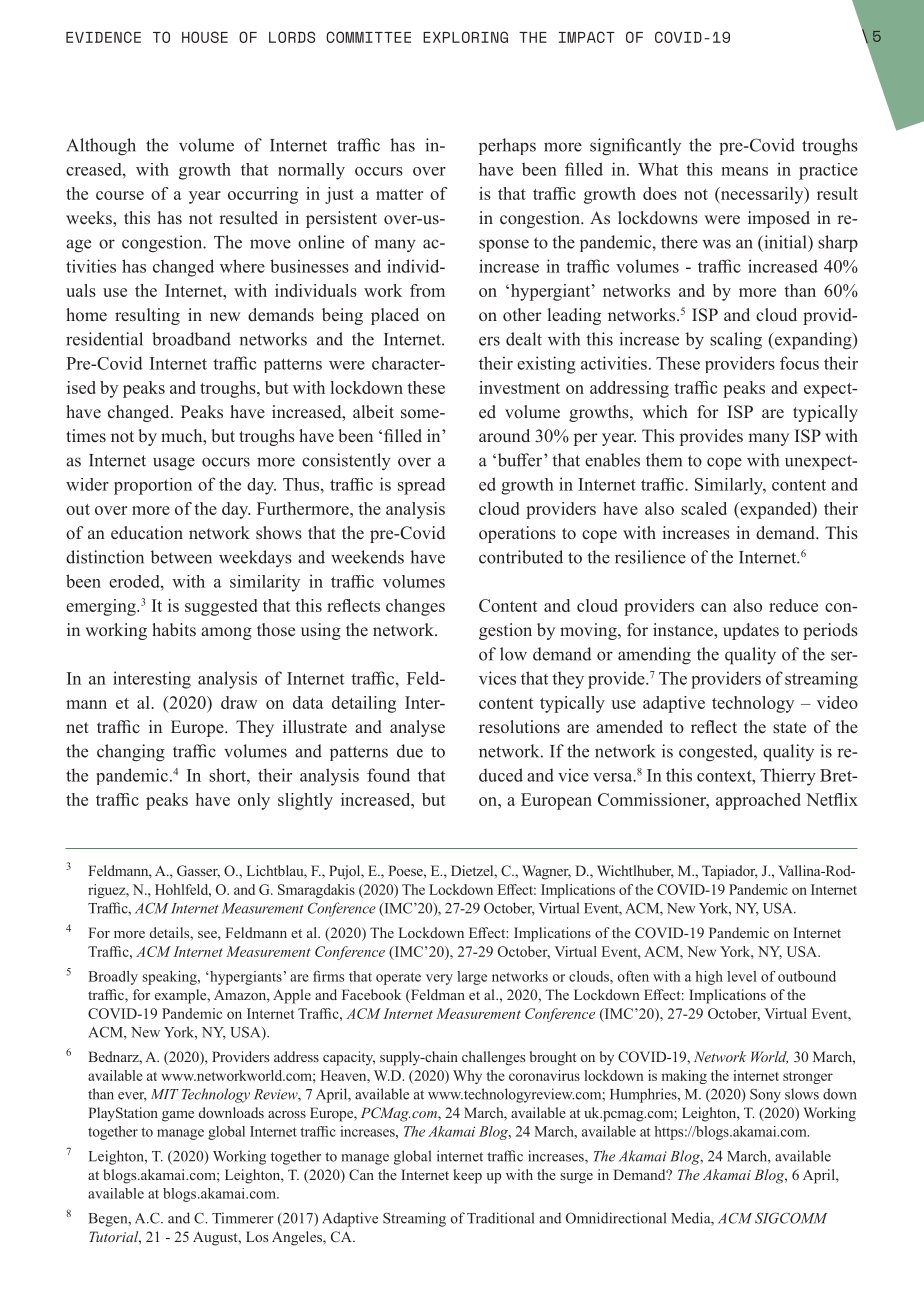 This document has width=924, height=1308. What do you see at coordinates (744, 171) in the document?
I see `means` at bounding box center [744, 171].
